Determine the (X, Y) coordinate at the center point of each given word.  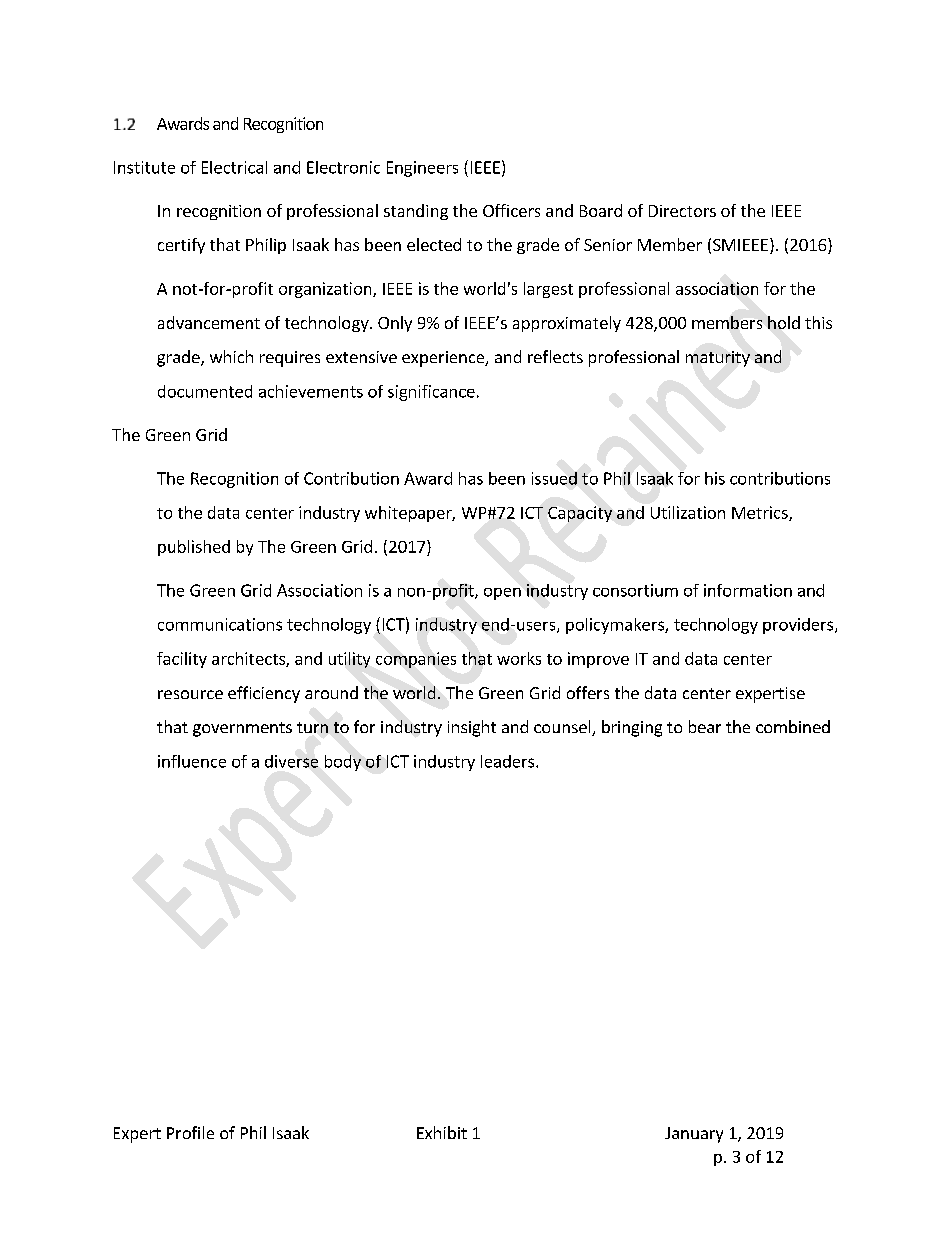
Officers (511, 210)
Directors (682, 211)
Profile (190, 1132)
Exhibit (442, 1132)
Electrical (234, 167)
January (694, 1135)
